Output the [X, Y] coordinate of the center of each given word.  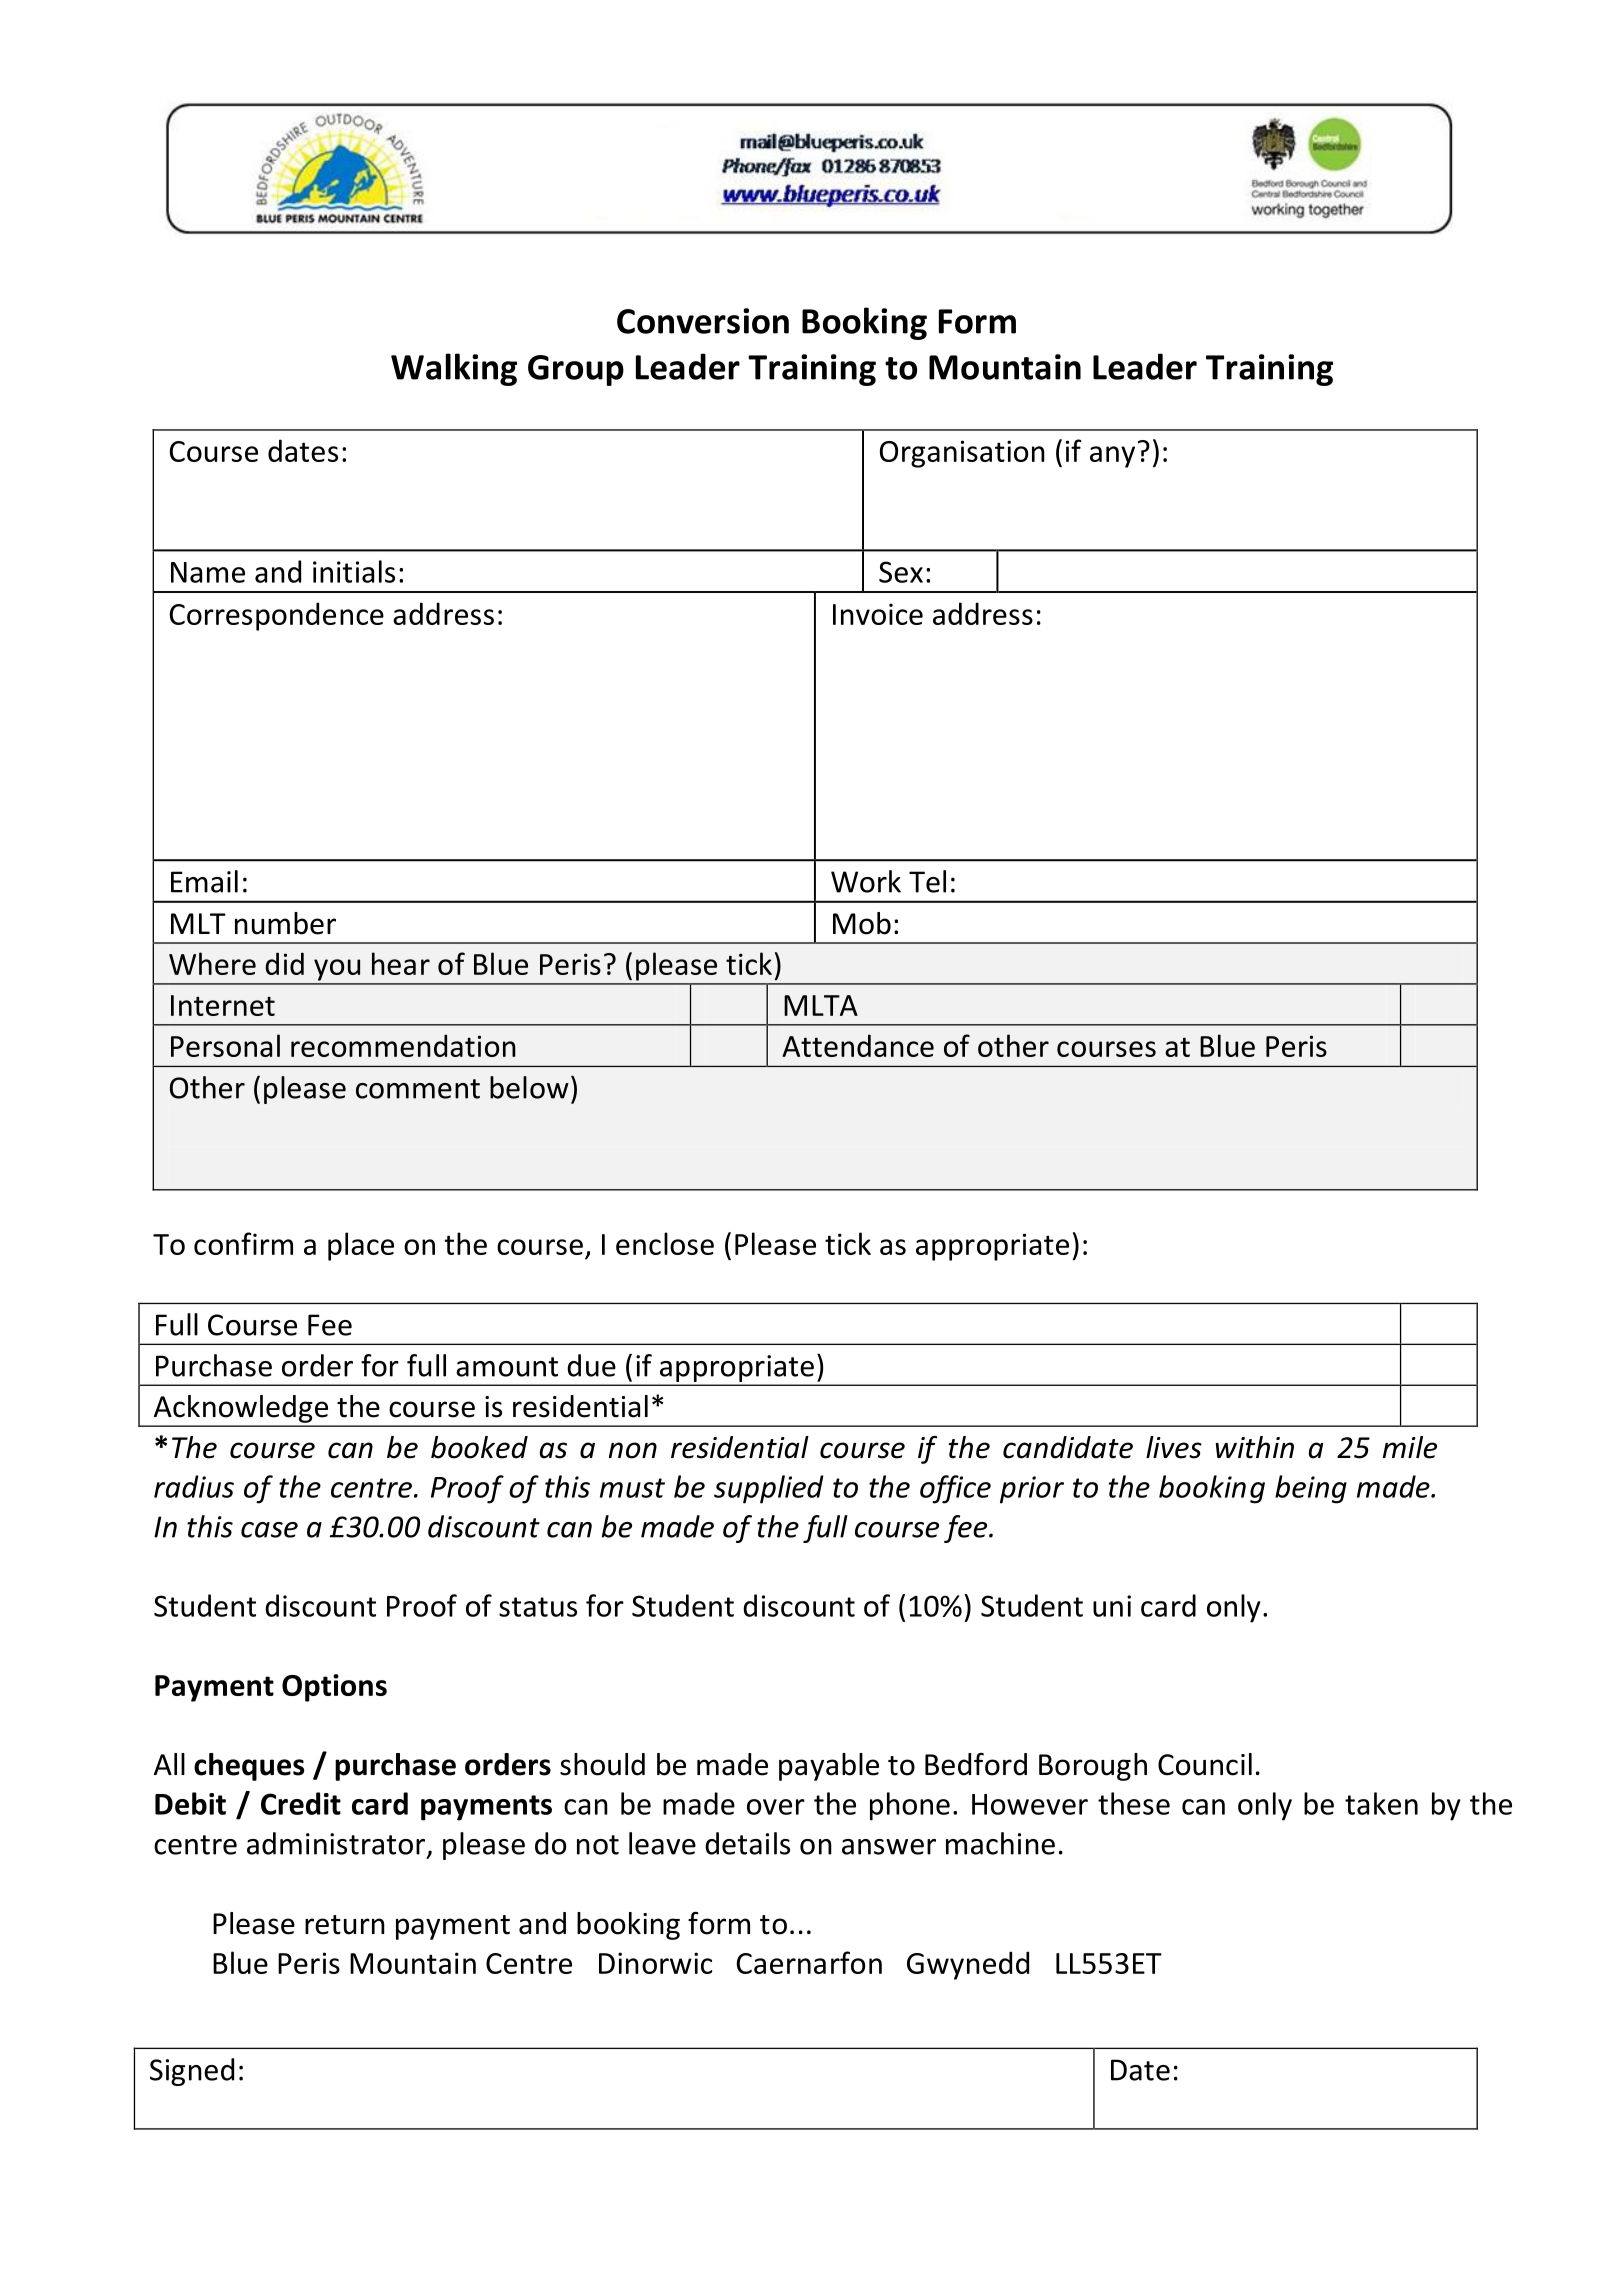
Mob [862, 923]
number [285, 923]
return [345, 1925]
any [1112, 457]
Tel [927, 881]
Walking [454, 369]
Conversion [703, 321]
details [747, 1843]
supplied [769, 1489]
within [1254, 1447]
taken [1381, 1803]
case [269, 1530]
